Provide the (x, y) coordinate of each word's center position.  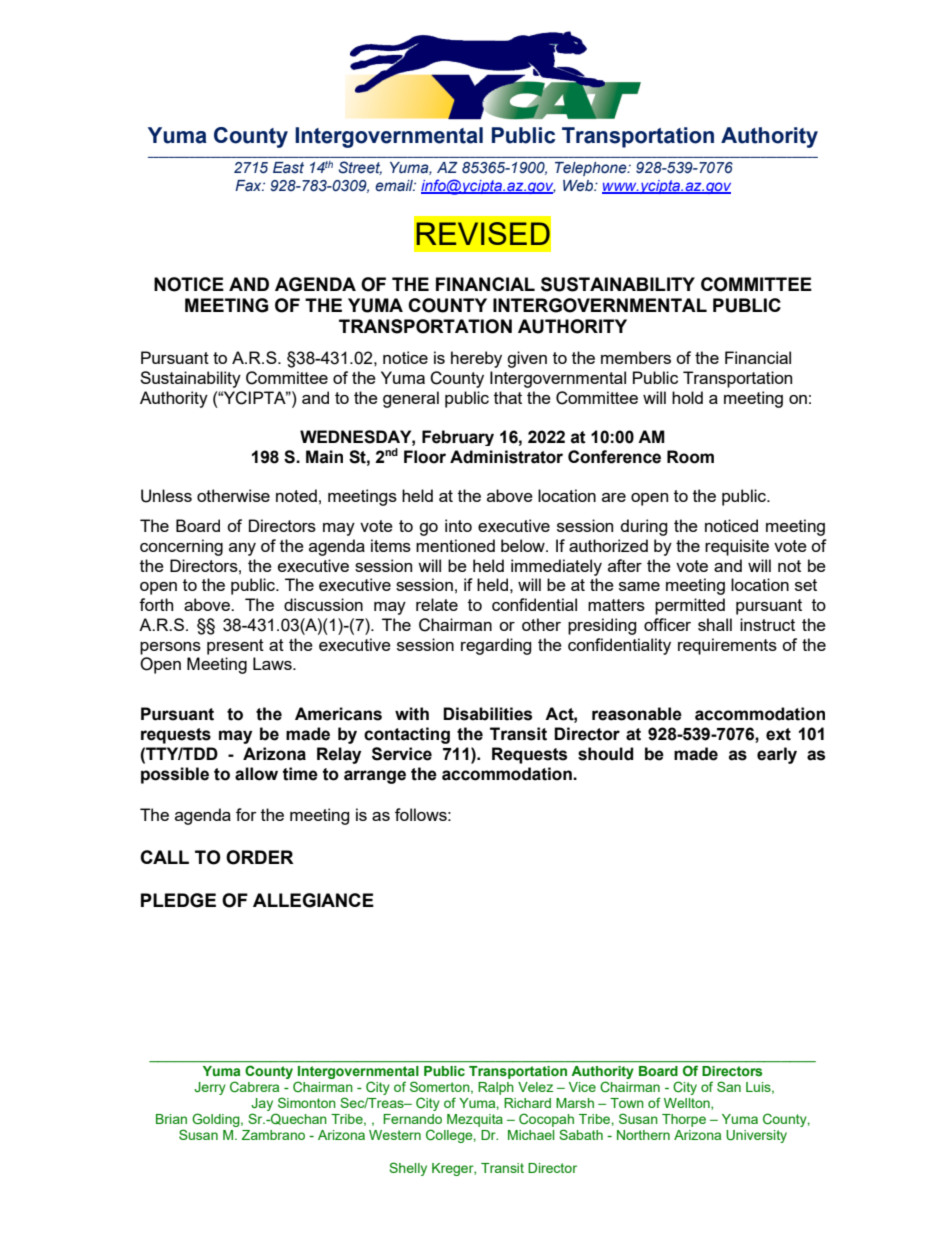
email (395, 185)
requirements (727, 646)
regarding (496, 646)
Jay (263, 1106)
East (288, 168)
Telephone (592, 169)
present (235, 647)
